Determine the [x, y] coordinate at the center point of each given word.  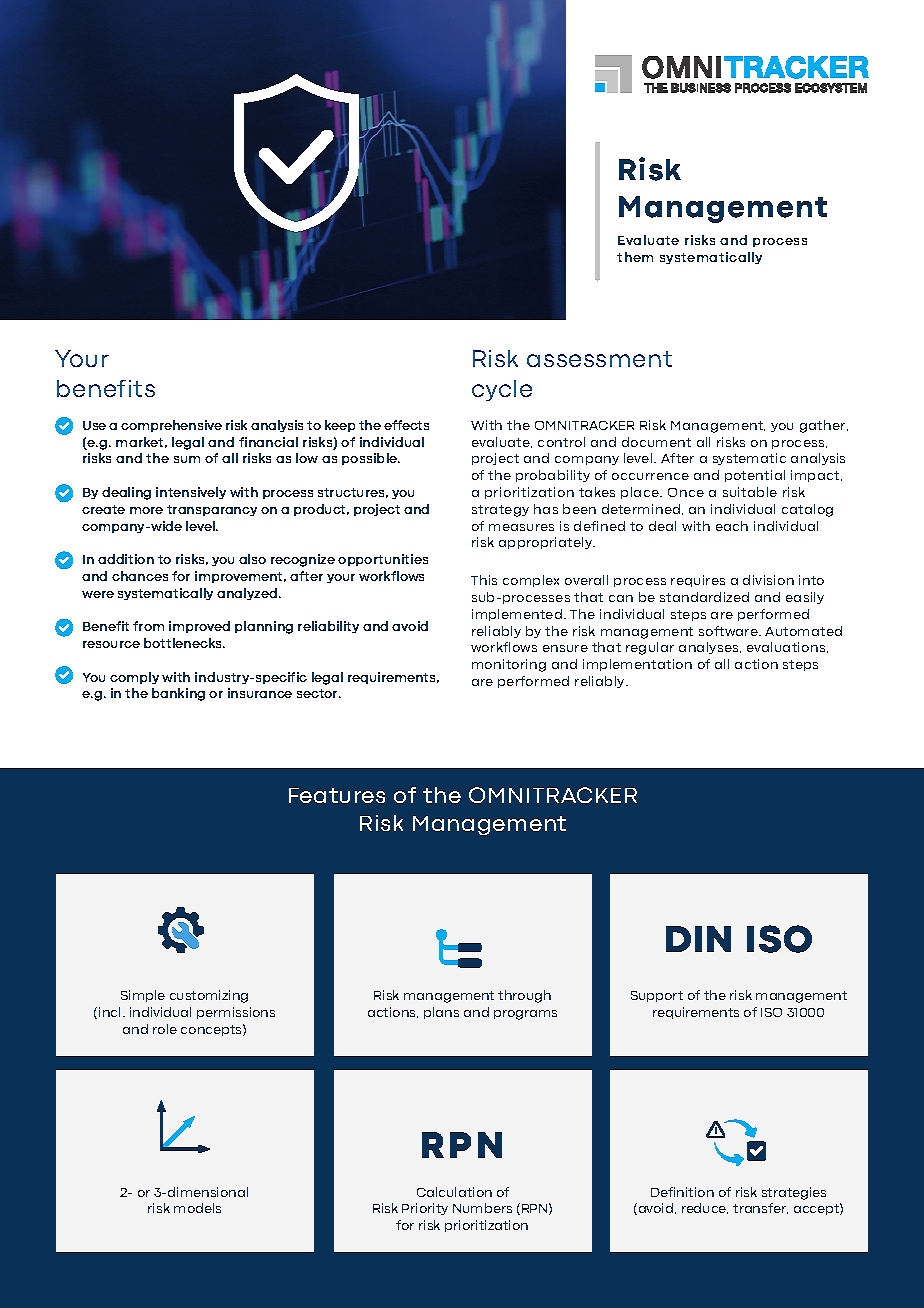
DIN [698, 939]
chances [140, 576]
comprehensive [171, 426]
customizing [209, 996]
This [484, 580]
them [635, 257]
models [197, 1208]
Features [337, 795]
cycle [502, 390]
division [768, 580]
